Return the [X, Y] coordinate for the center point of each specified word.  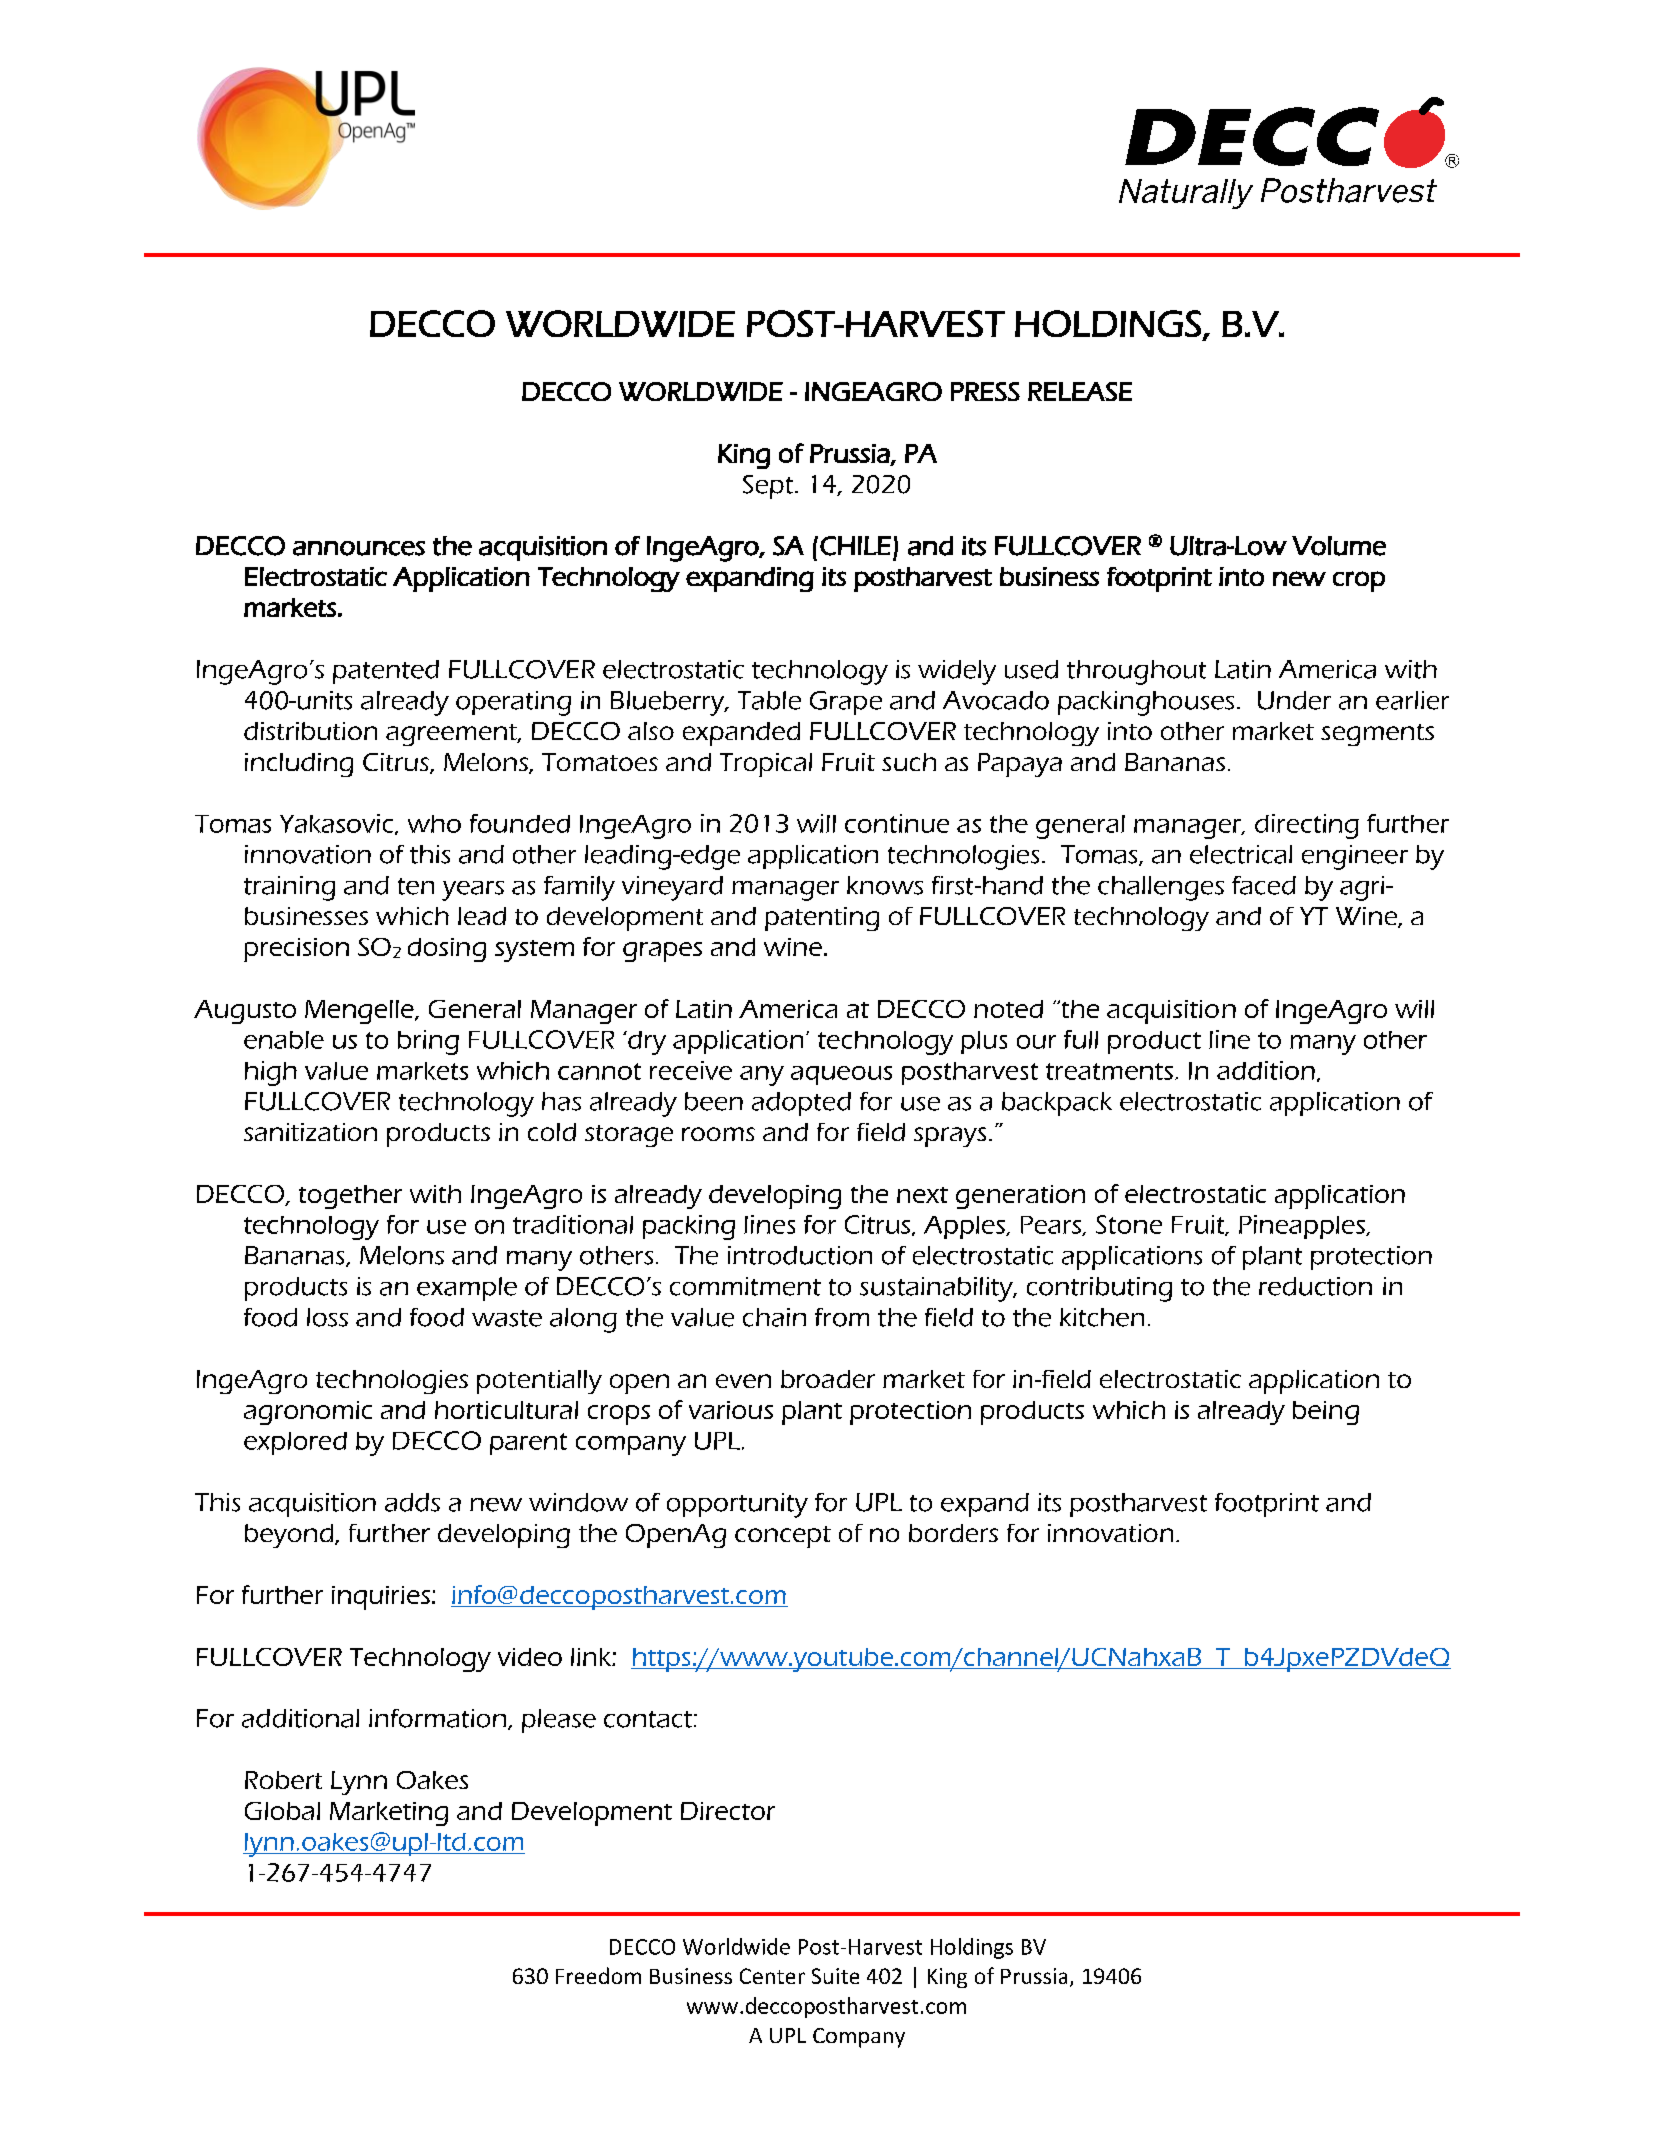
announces [359, 548]
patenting [822, 919]
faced [1264, 885]
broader [828, 1379]
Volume [1339, 546]
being [1326, 1413]
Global [282, 1811]
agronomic [308, 1413]
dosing [447, 950]
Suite [835, 1976]
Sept [769, 487]
